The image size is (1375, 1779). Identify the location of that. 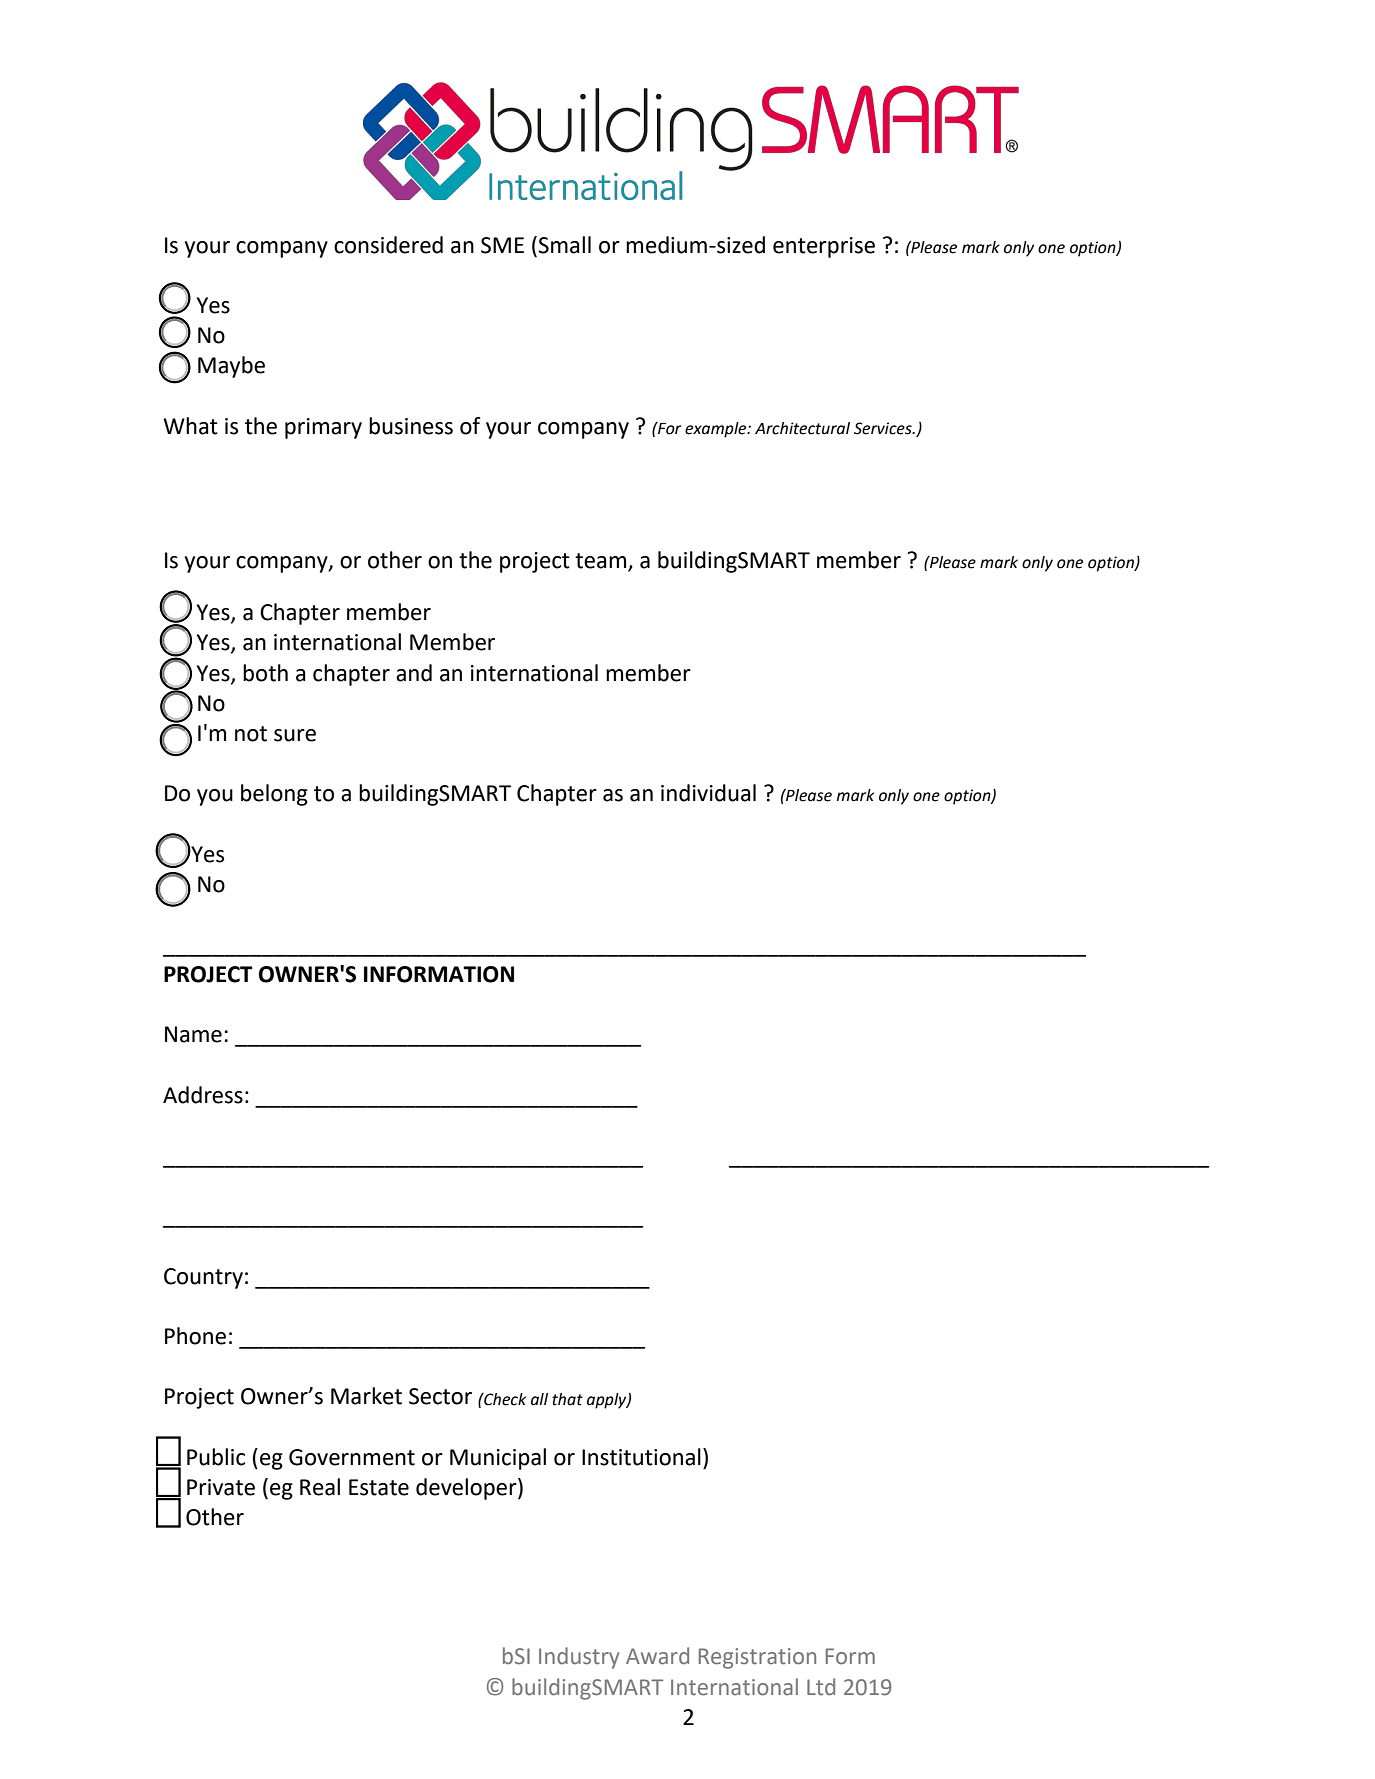
(567, 1399).
